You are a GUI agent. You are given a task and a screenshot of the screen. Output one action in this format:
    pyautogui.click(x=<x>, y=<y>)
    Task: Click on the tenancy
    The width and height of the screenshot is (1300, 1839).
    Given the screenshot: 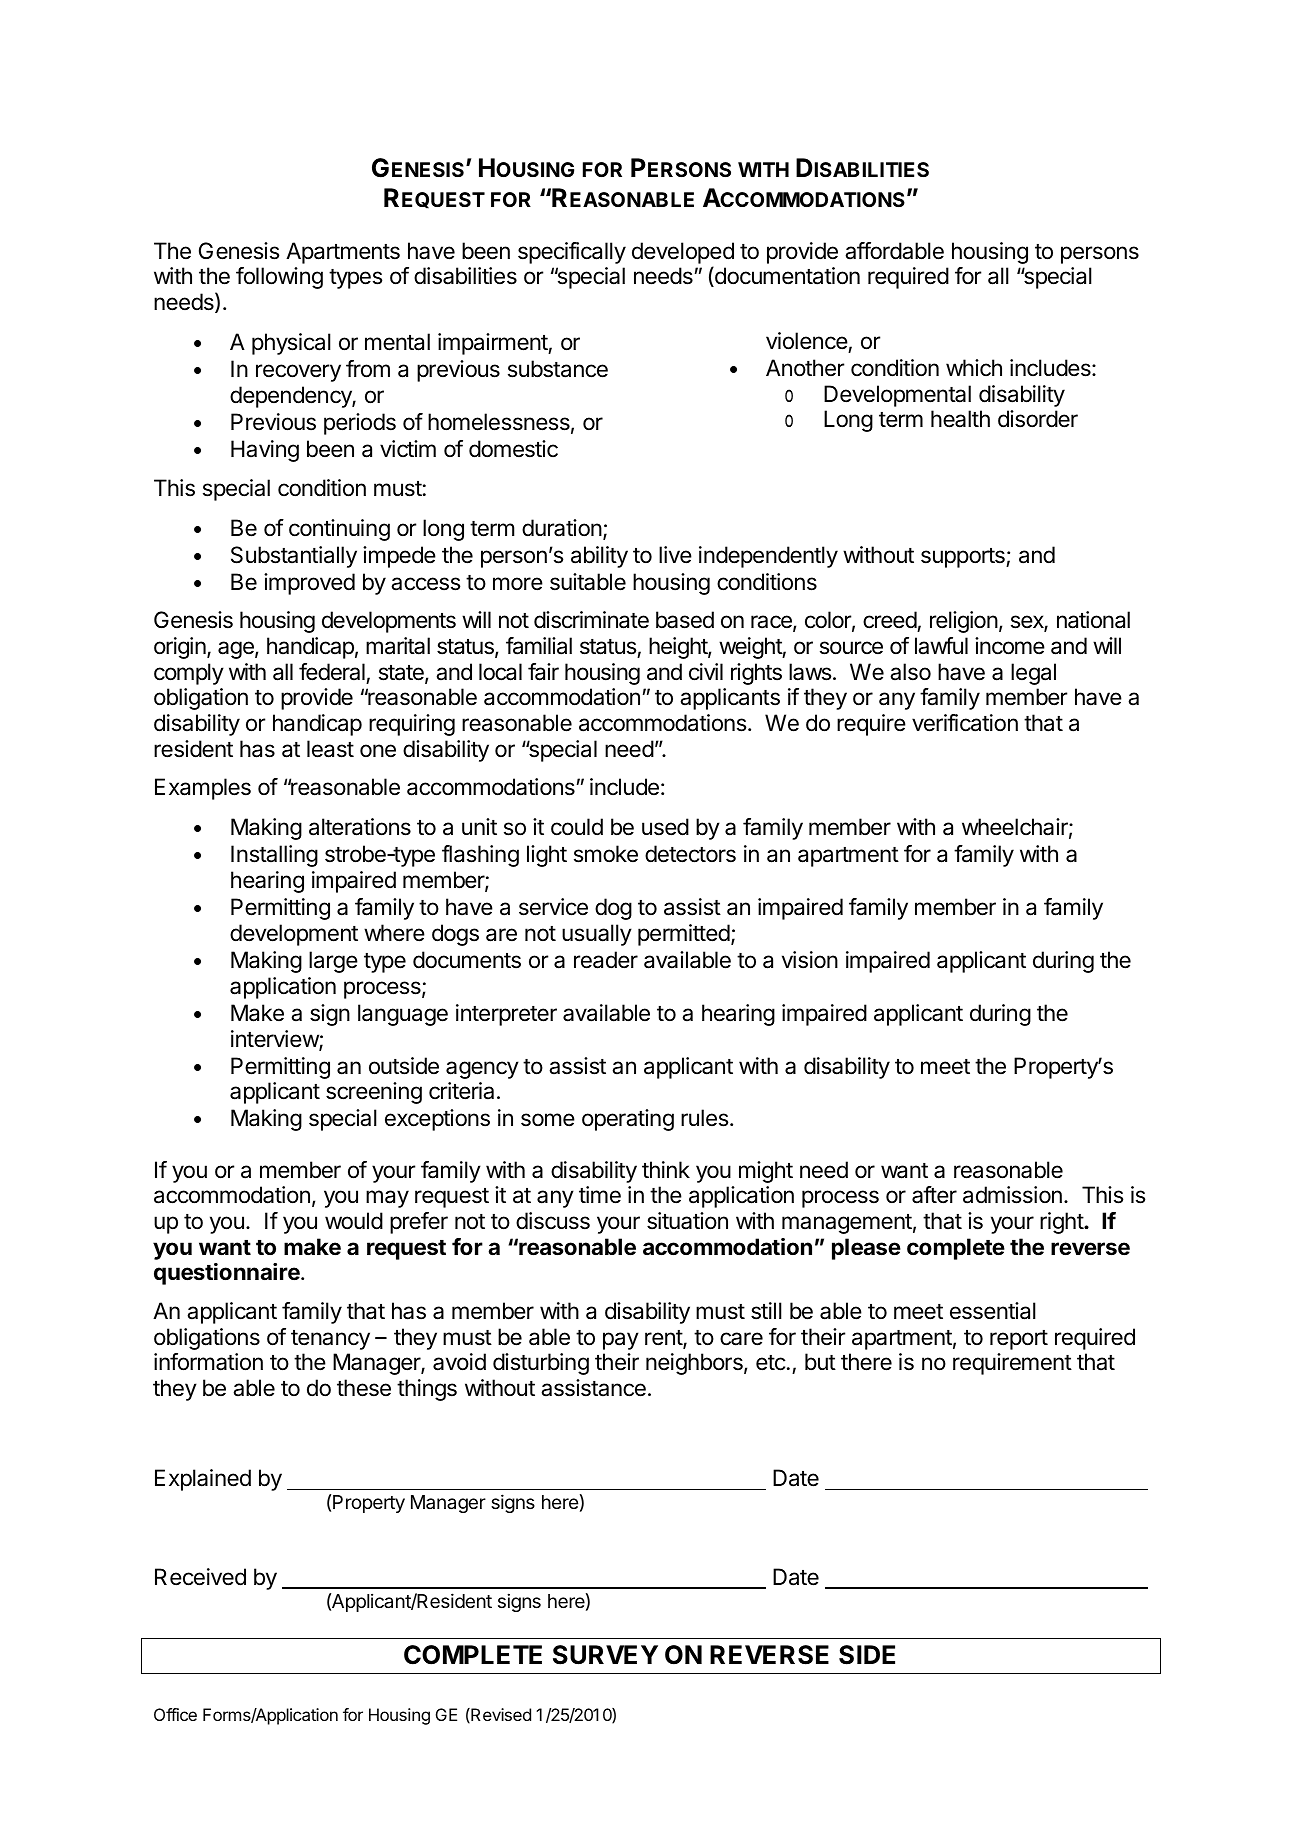 What is the action you would take?
    pyautogui.click(x=330, y=1340)
